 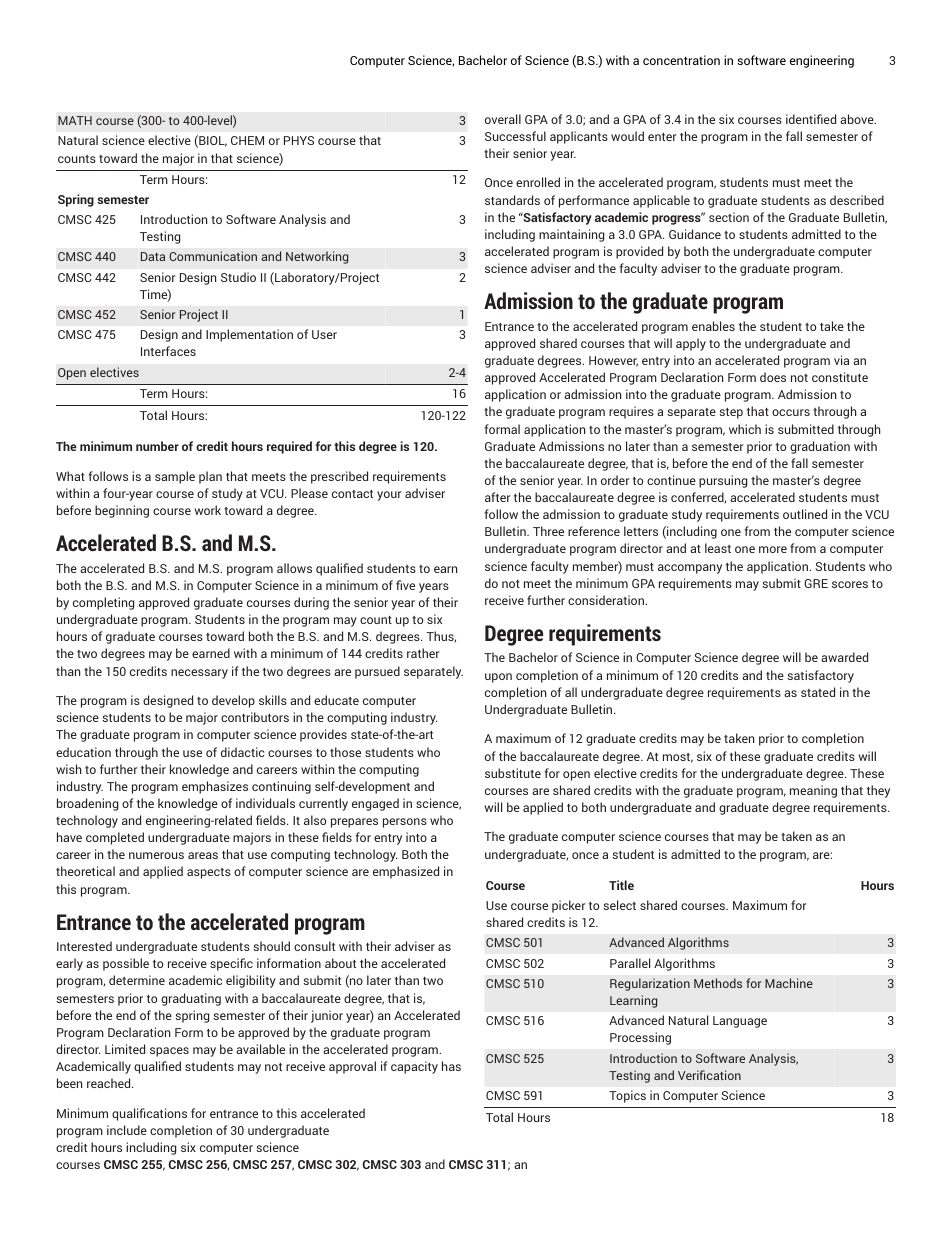 I want to click on reached, so click(x=110, y=1083).
